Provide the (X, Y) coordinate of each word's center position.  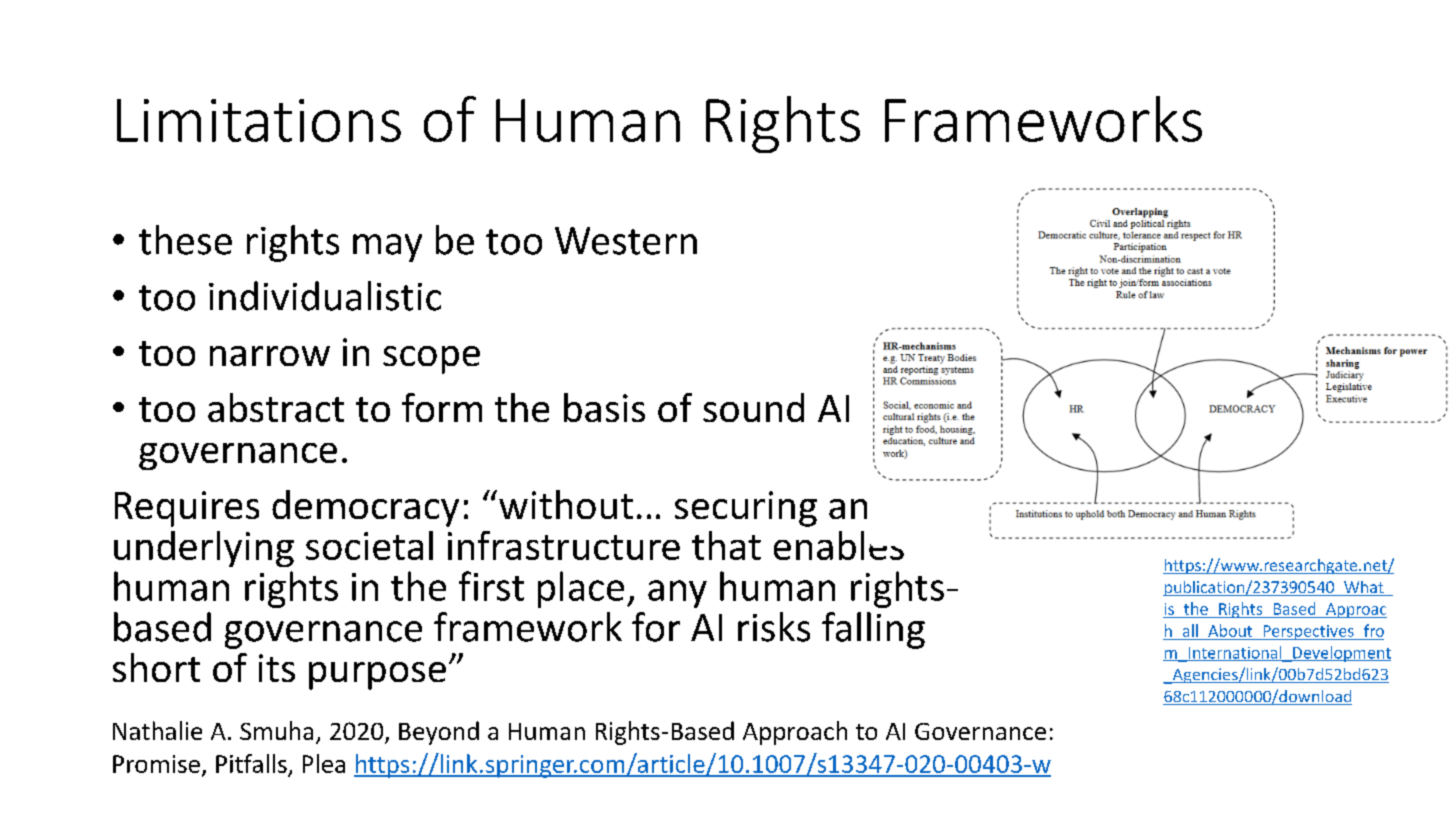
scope (431, 360)
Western (626, 241)
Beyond (439, 733)
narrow (270, 356)
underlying (204, 549)
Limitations (259, 120)
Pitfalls (251, 763)
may (387, 248)
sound (753, 407)
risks (774, 627)
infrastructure (564, 545)
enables (839, 545)
